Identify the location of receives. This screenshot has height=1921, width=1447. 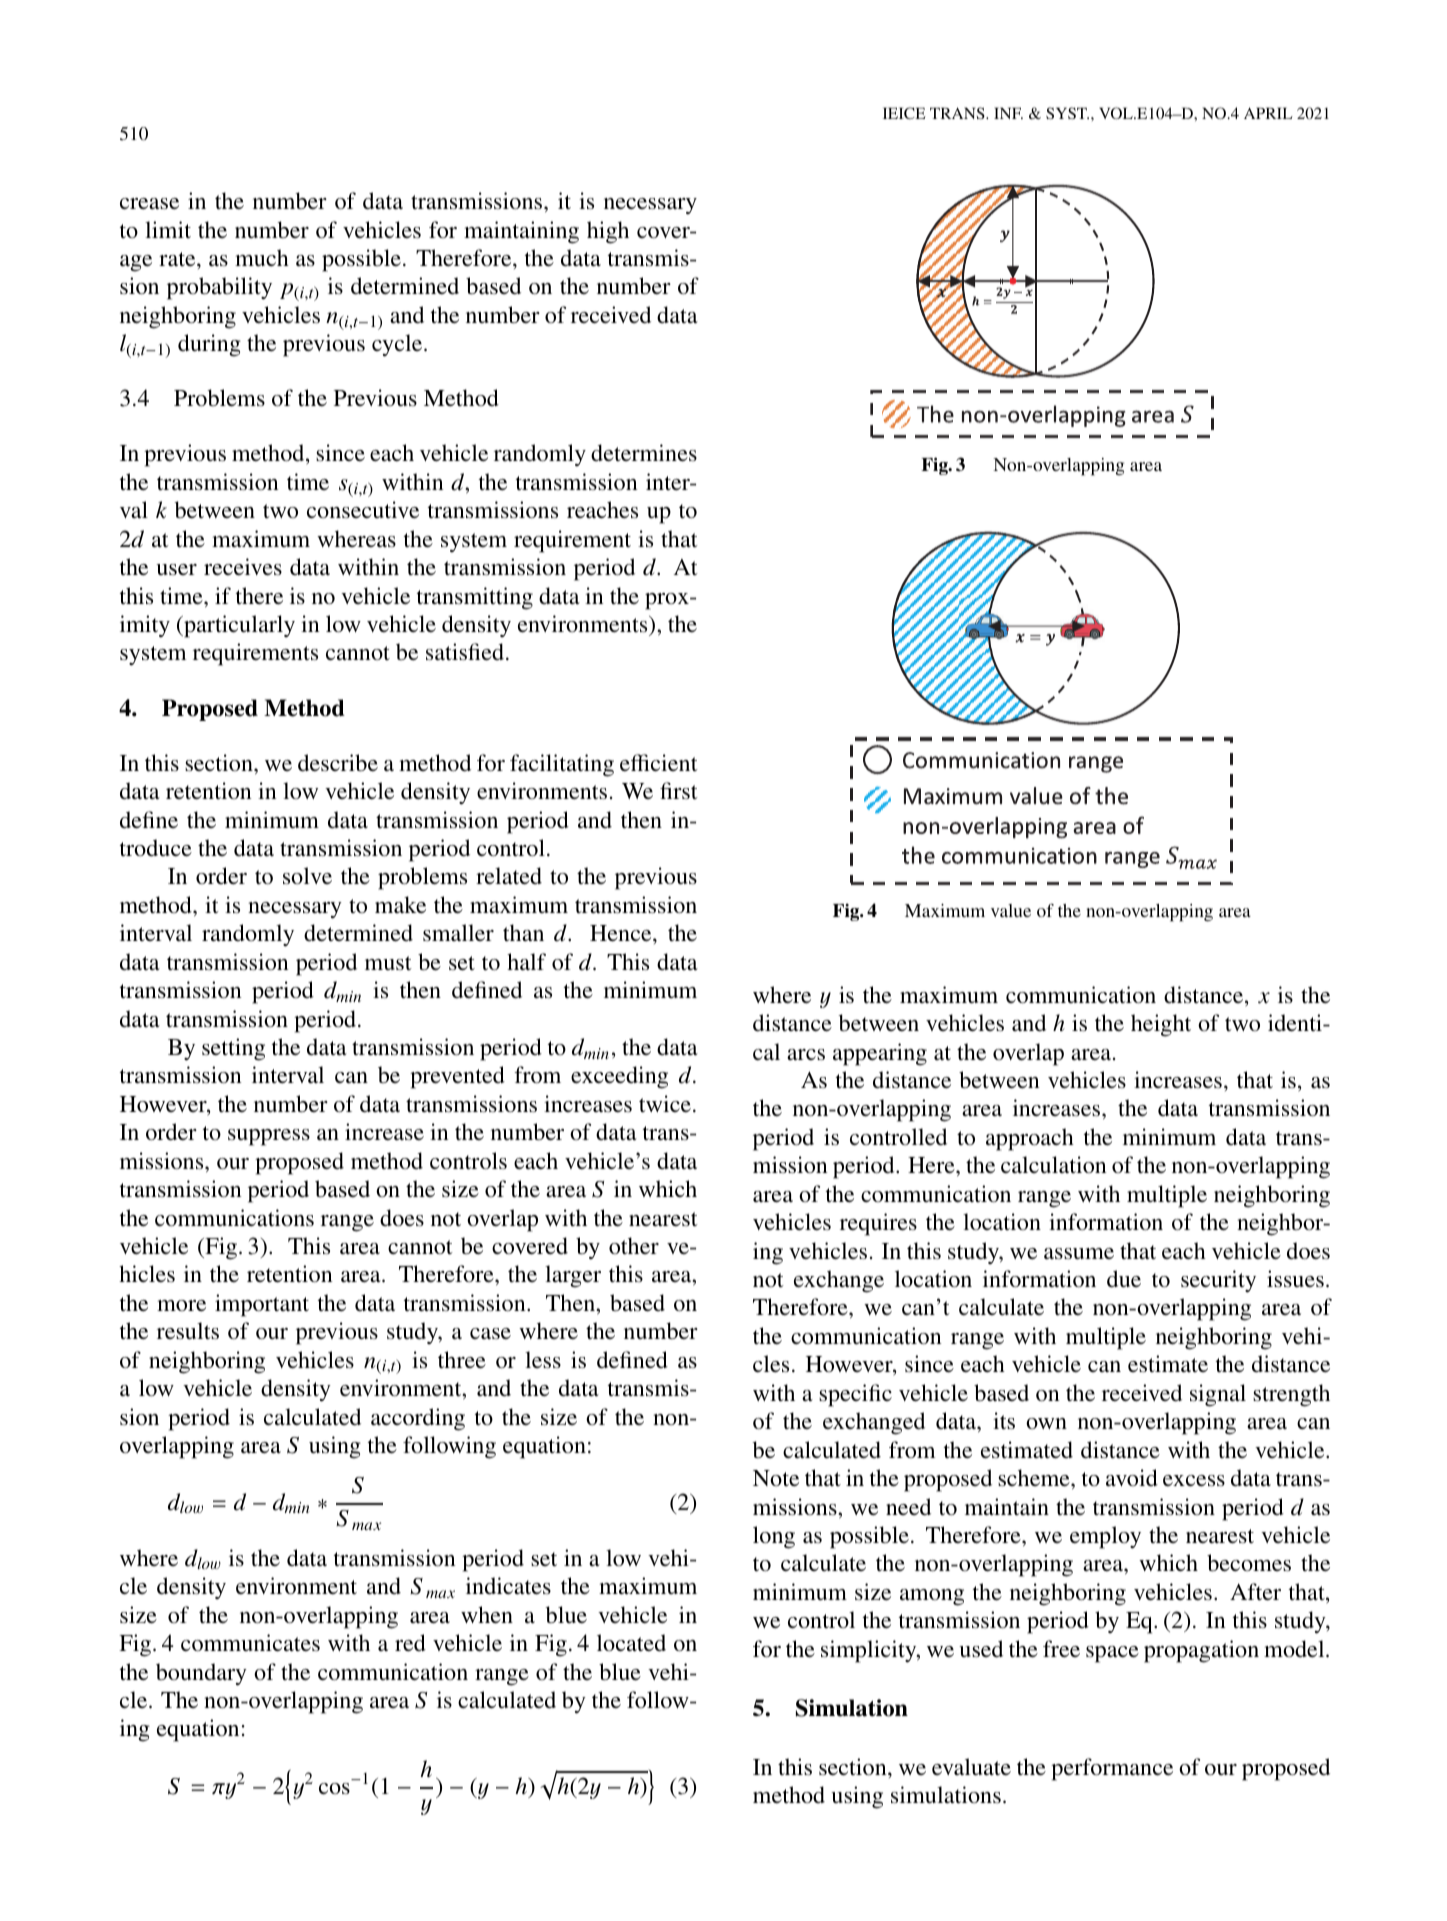
(243, 567).
